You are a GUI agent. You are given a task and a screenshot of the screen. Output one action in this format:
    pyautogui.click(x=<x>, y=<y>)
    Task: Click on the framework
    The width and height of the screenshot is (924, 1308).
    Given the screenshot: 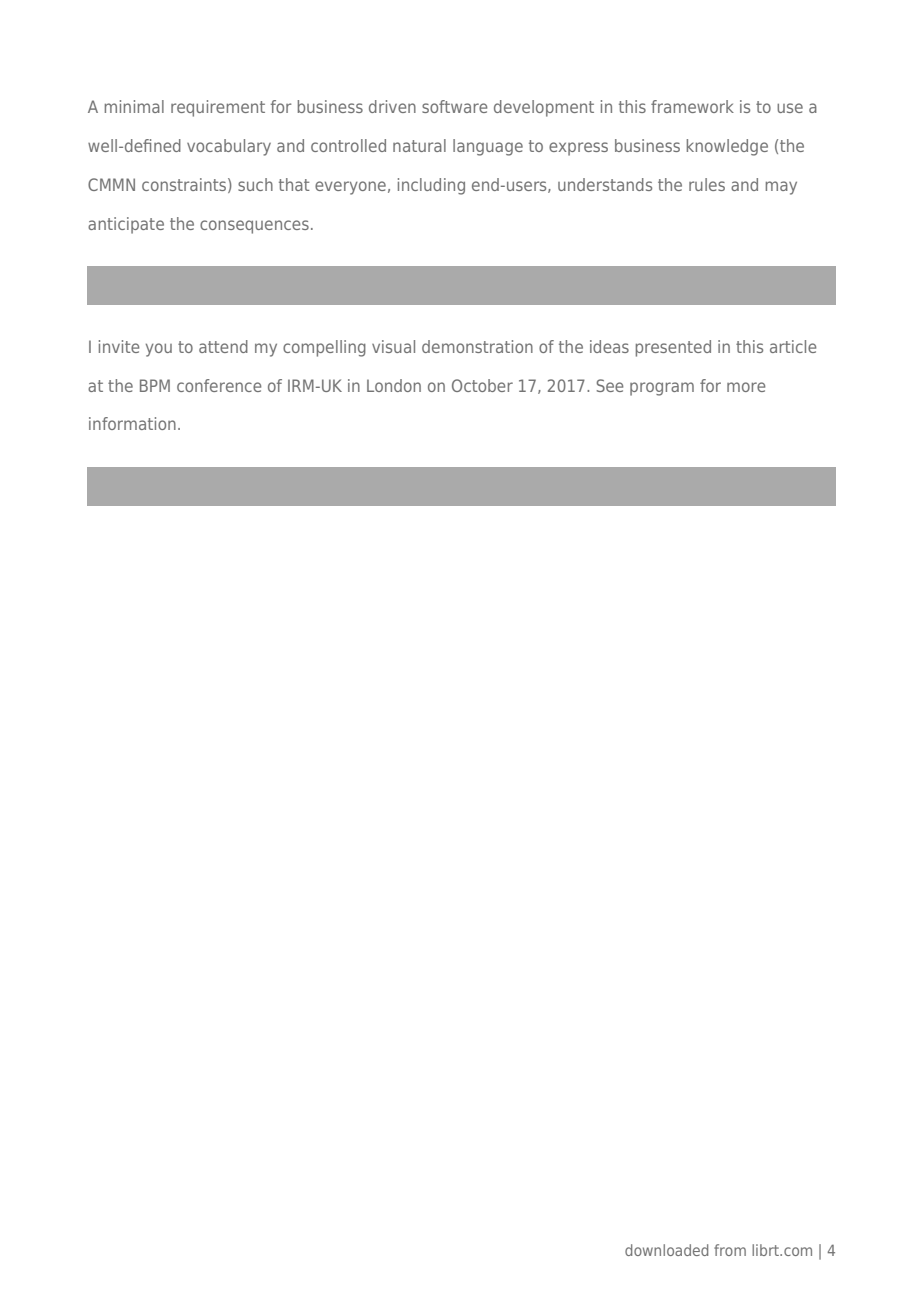 What is the action you would take?
    pyautogui.click(x=692, y=106)
